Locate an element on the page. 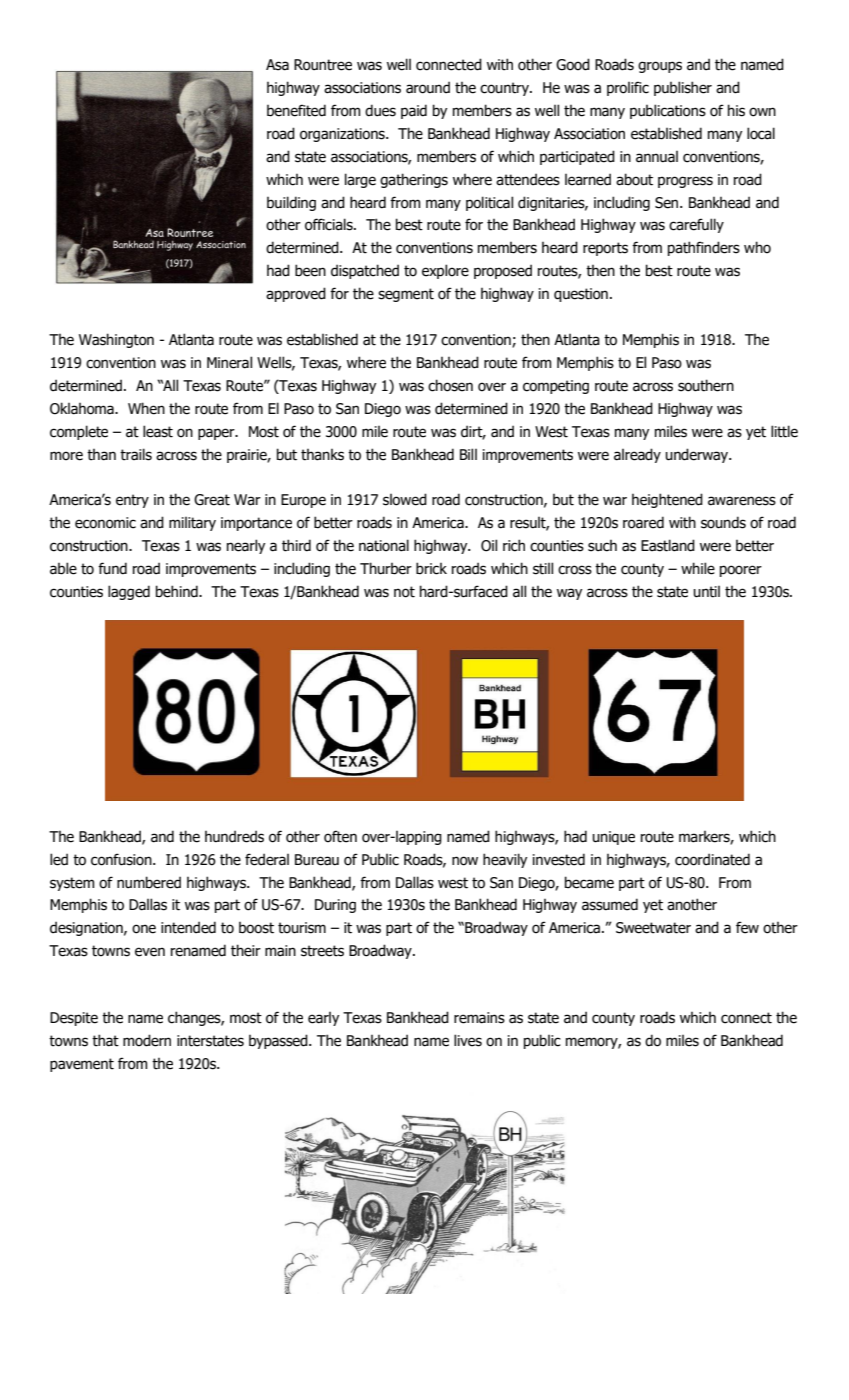 This page has width=849, height=1400. fund is located at coordinates (112, 568).
